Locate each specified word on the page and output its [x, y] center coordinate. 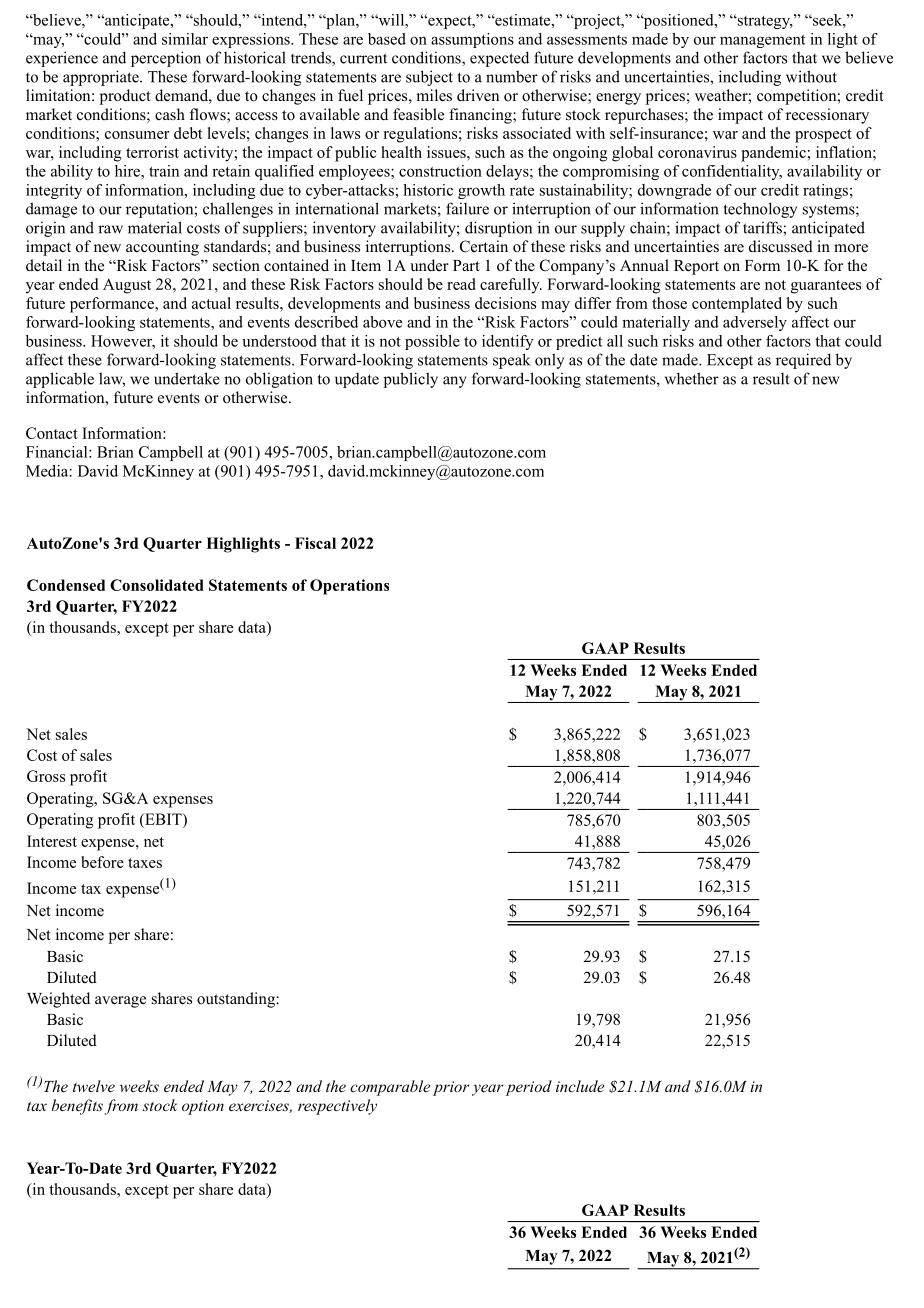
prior [451, 1088]
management [762, 41]
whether [692, 378]
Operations [349, 587]
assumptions [472, 40]
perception [166, 59]
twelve [94, 1086]
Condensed [66, 585]
